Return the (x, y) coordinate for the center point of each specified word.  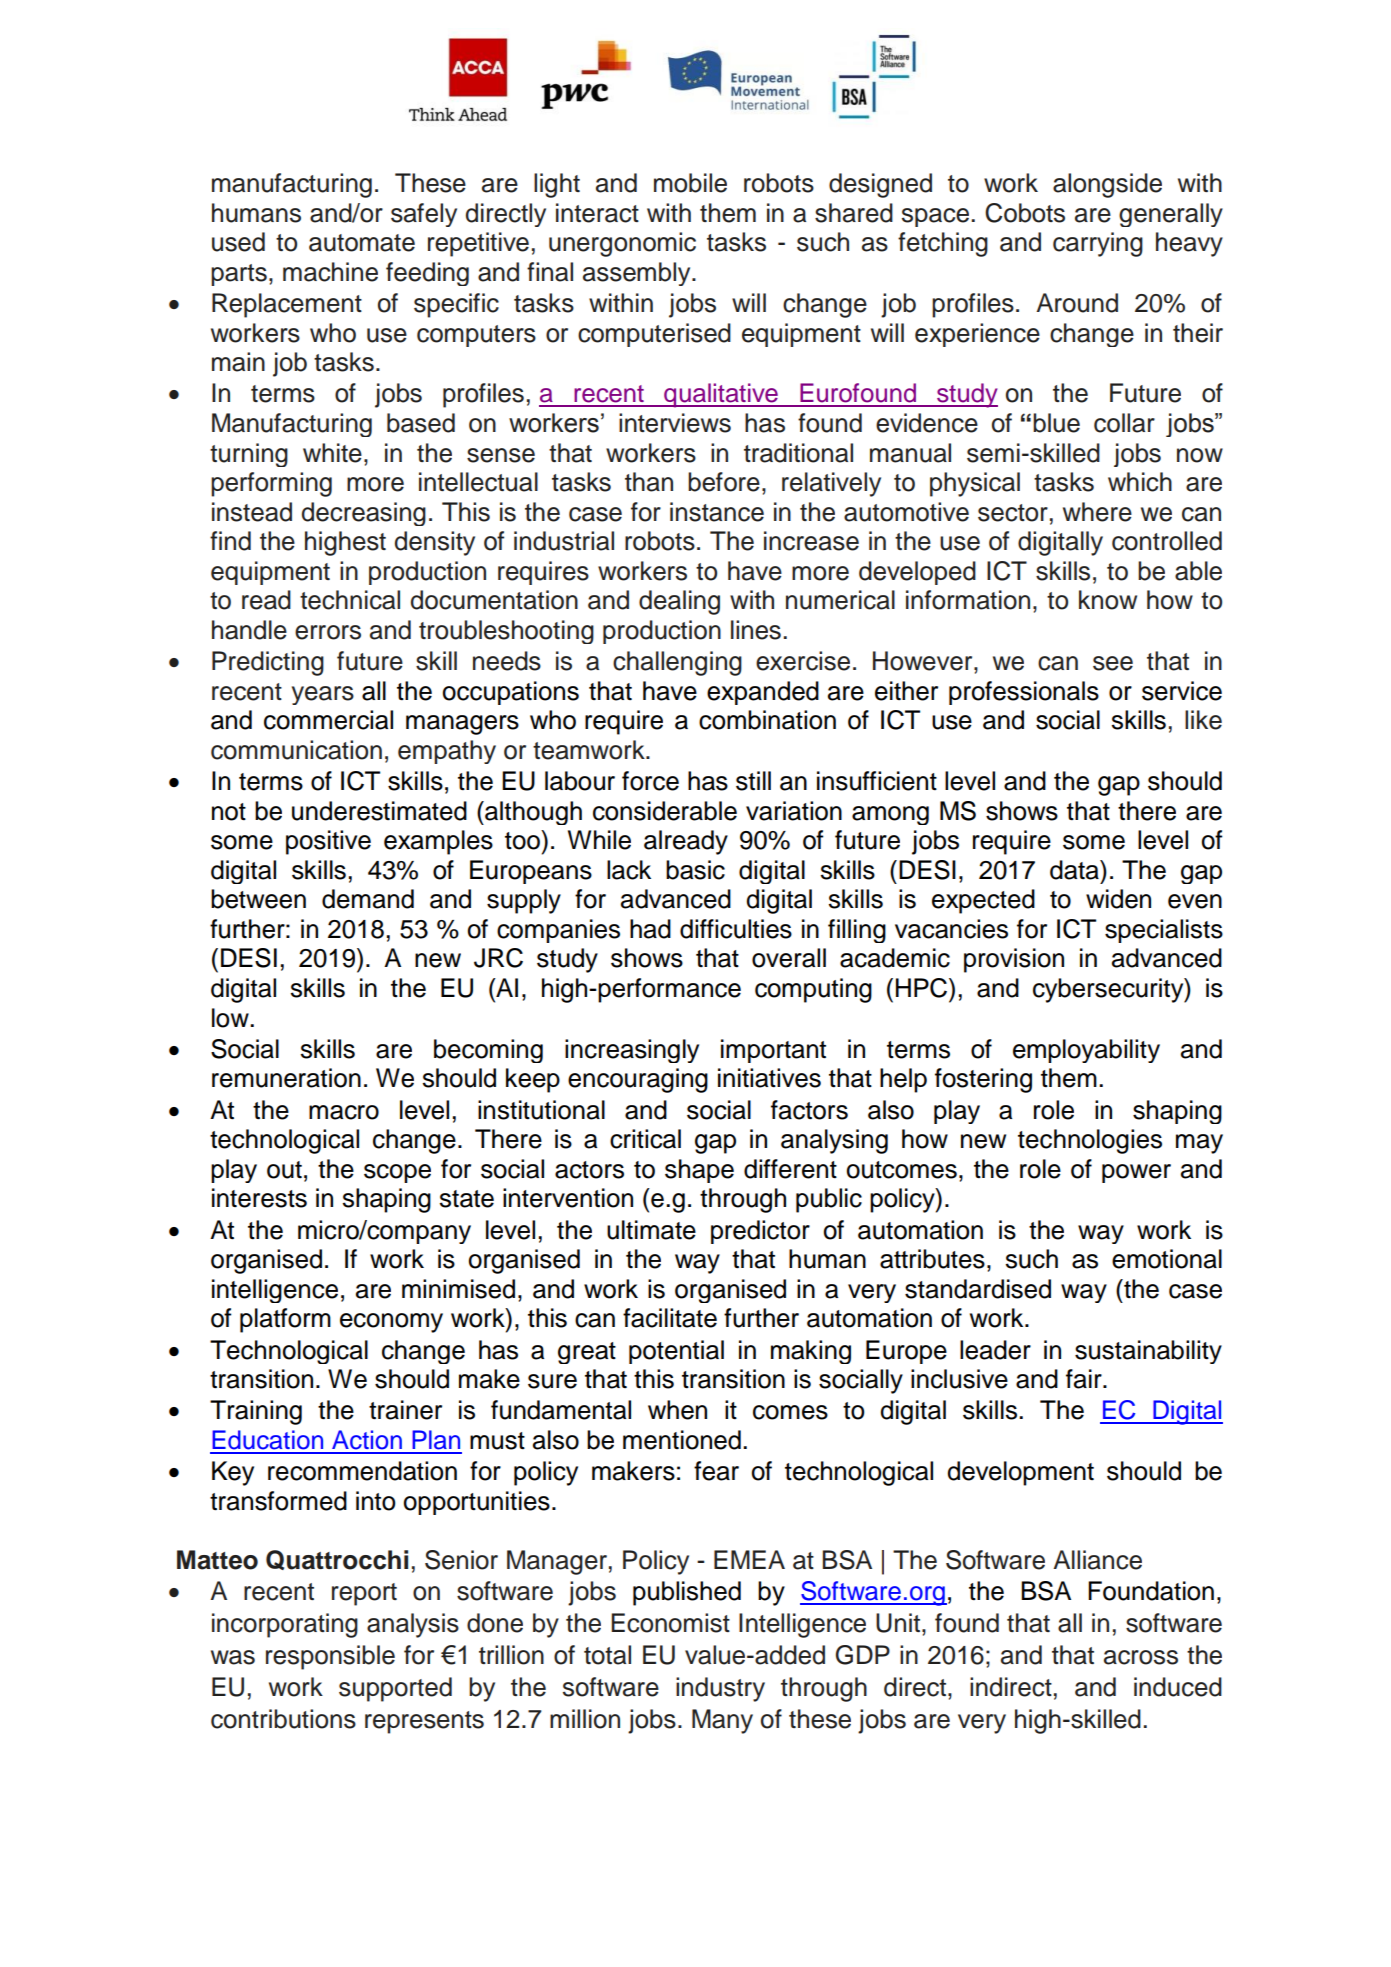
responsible (330, 1657)
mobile (690, 183)
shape (699, 1171)
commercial (328, 720)
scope (397, 1173)
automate (362, 243)
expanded (763, 693)
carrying (1098, 244)
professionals (1024, 693)
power (1136, 1173)
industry (720, 1689)
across (1141, 1657)
